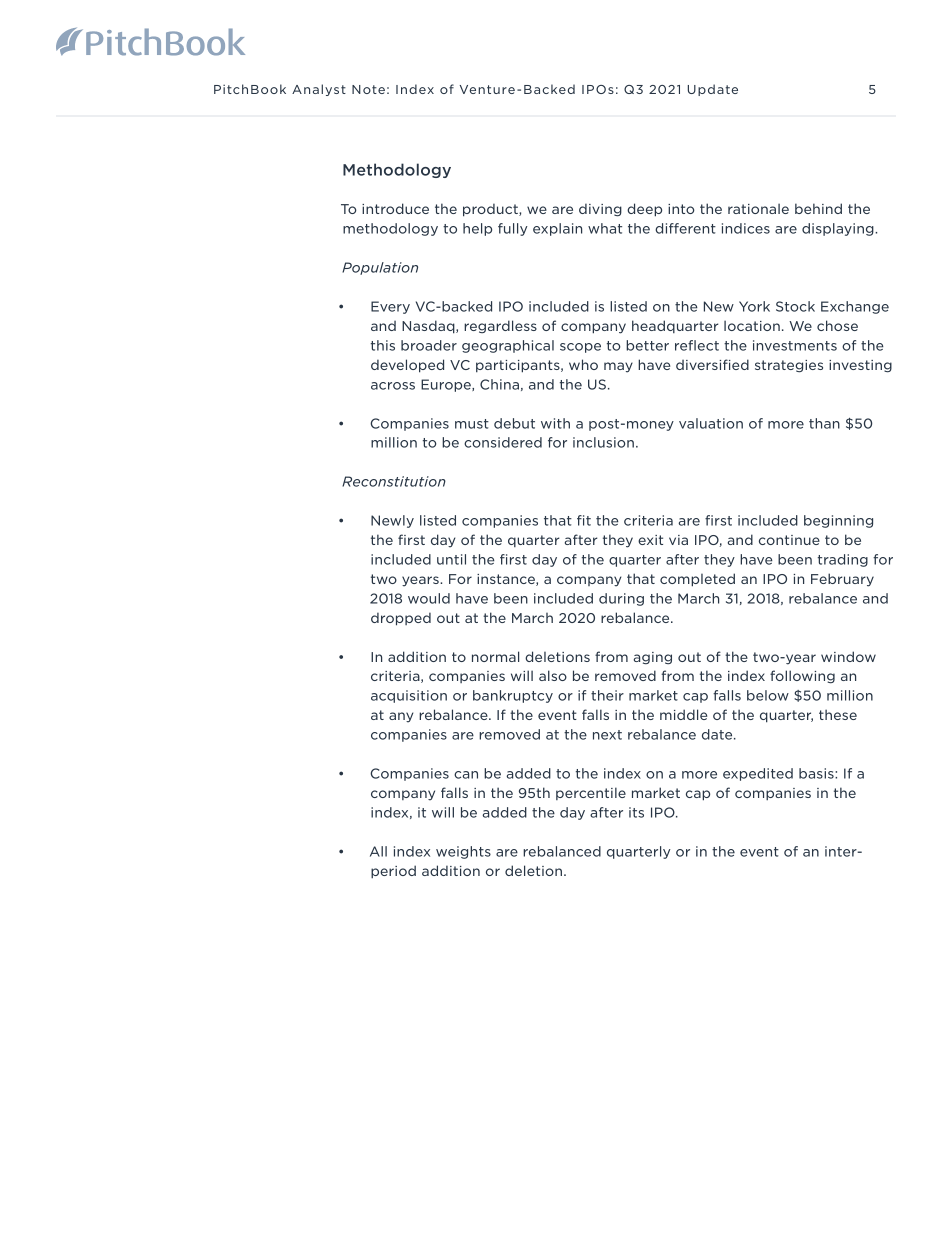  What do you see at coordinates (392, 521) in the screenshot?
I see `Newly` at bounding box center [392, 521].
